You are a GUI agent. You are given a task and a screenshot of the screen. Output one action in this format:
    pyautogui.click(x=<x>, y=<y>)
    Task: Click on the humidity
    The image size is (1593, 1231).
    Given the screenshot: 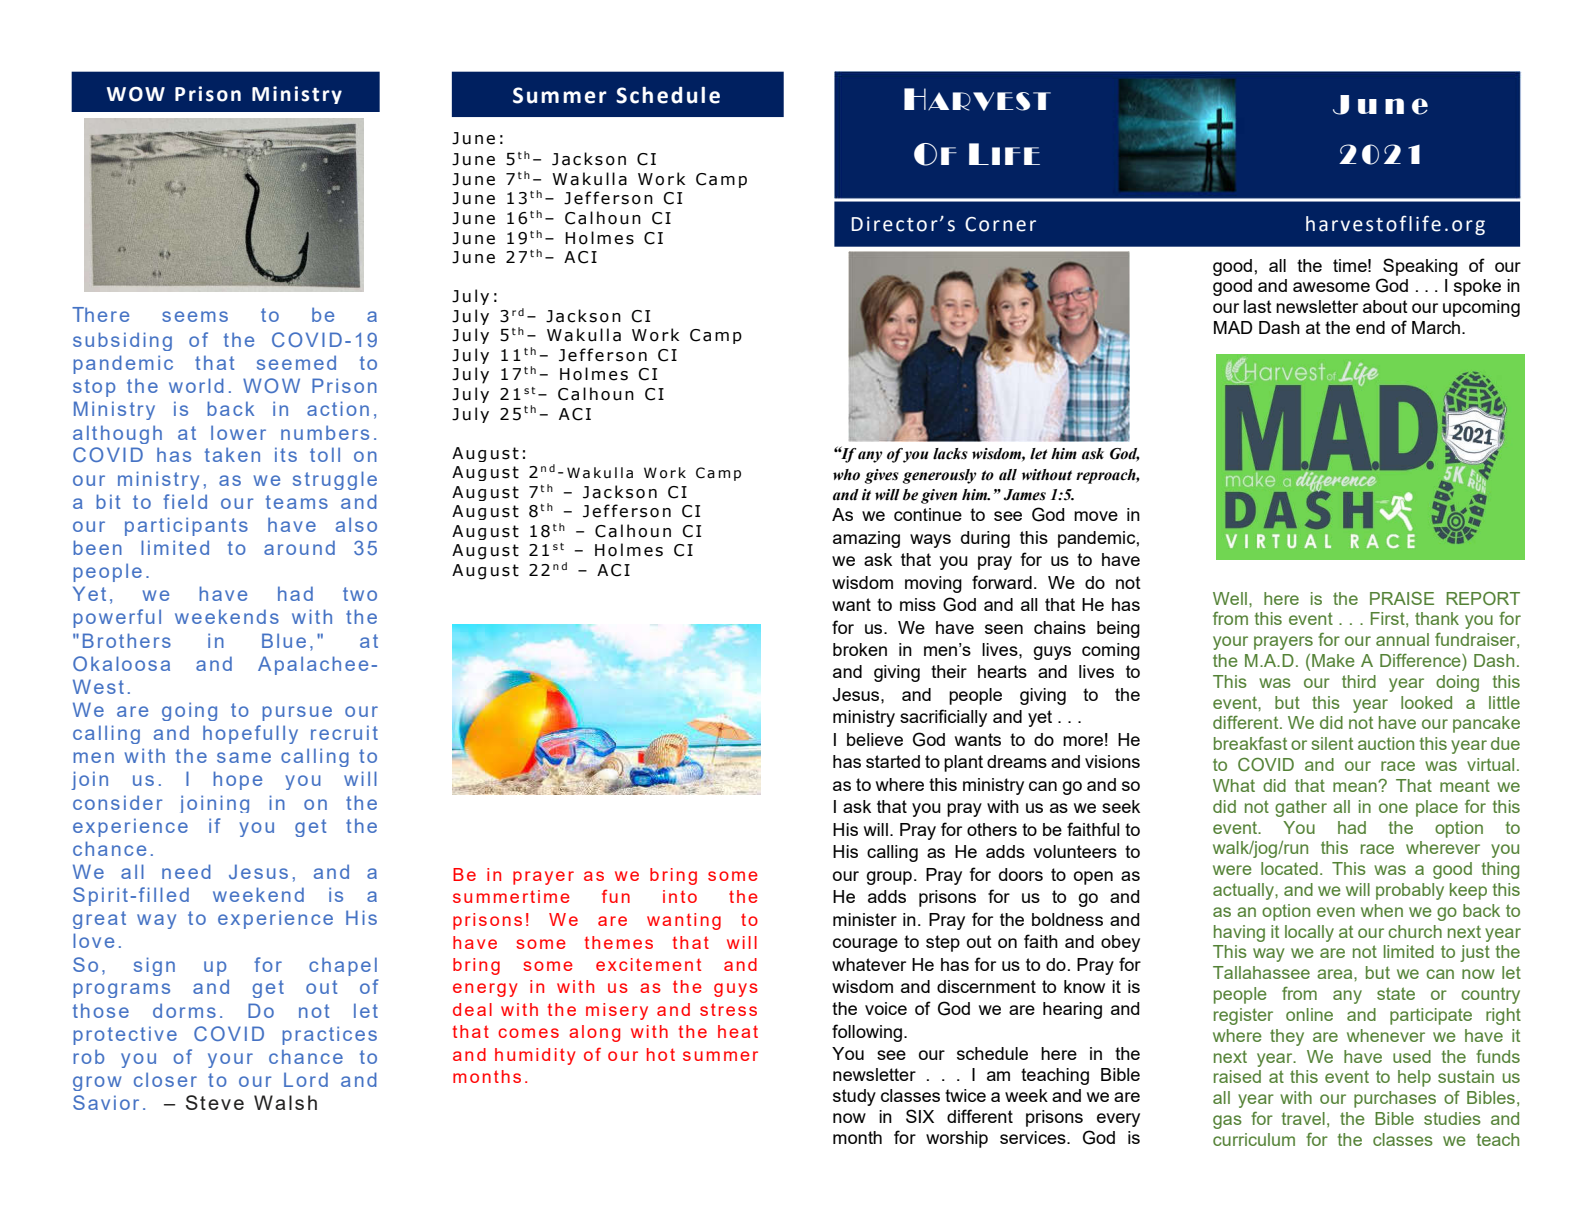 What is the action you would take?
    pyautogui.click(x=535, y=1056)
